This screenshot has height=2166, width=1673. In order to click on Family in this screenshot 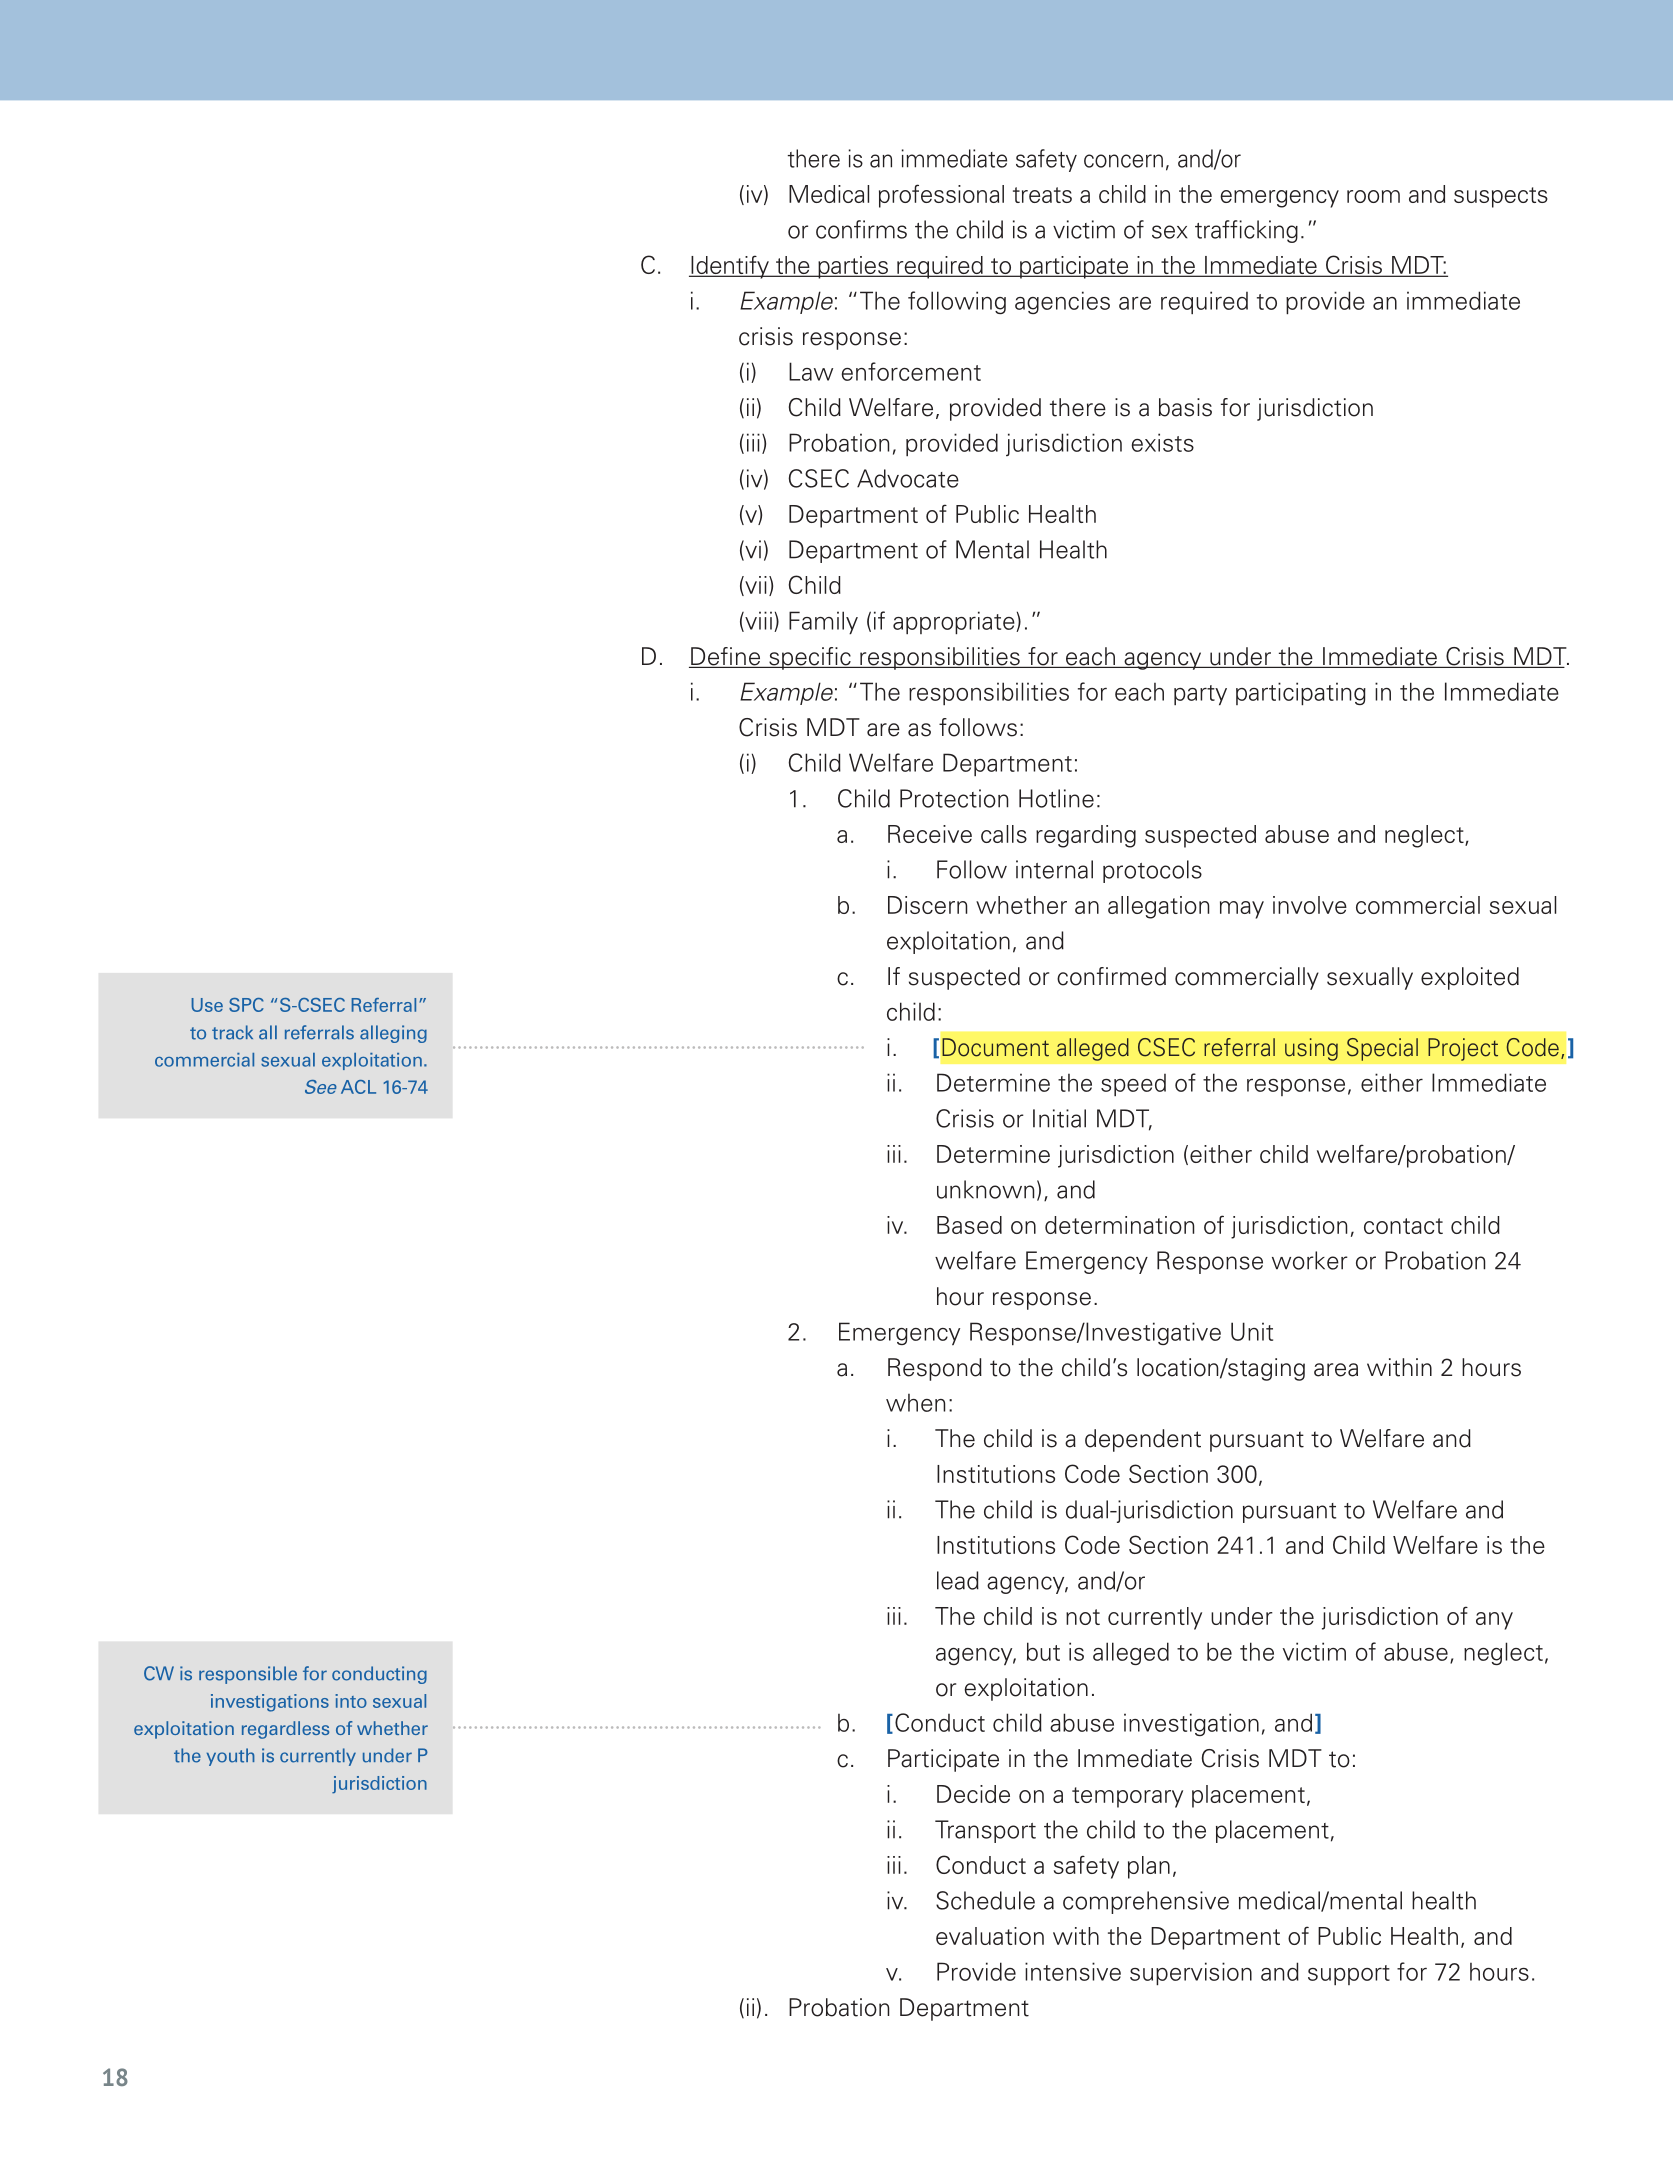, I will do `click(823, 622)`.
